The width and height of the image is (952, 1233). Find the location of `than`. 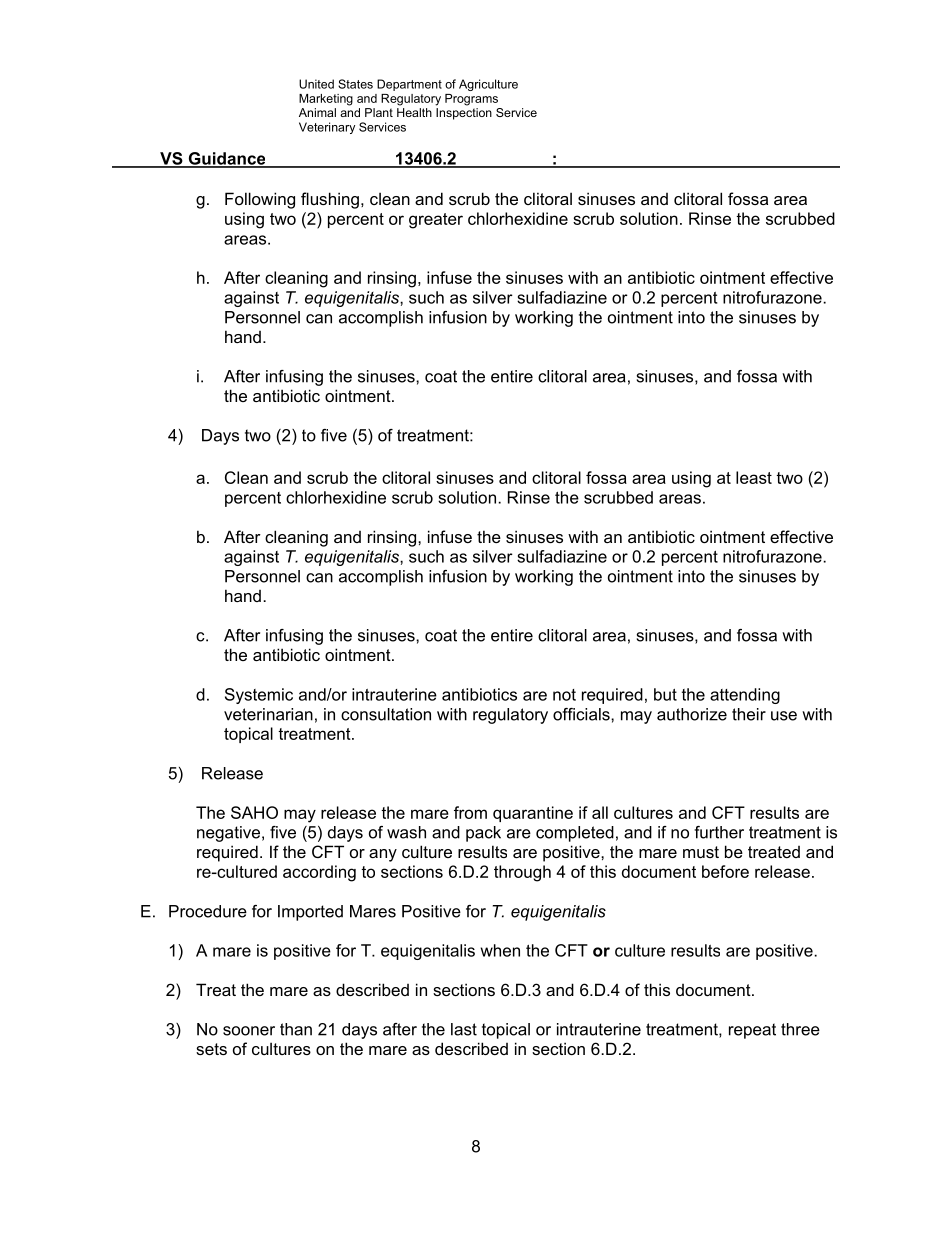

than is located at coordinates (296, 1029).
